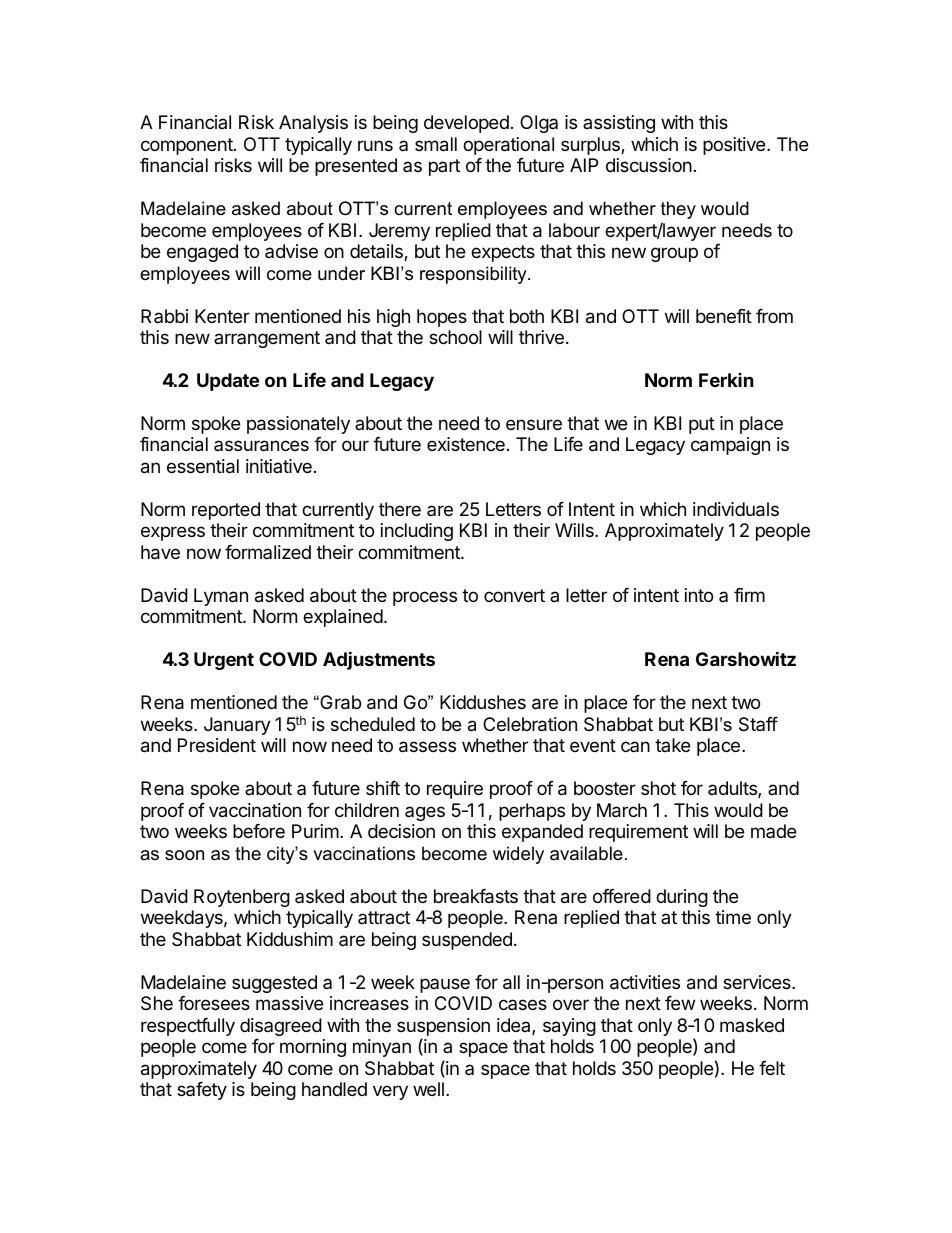 The width and height of the screenshot is (952, 1233). I want to click on reported, so click(226, 511).
